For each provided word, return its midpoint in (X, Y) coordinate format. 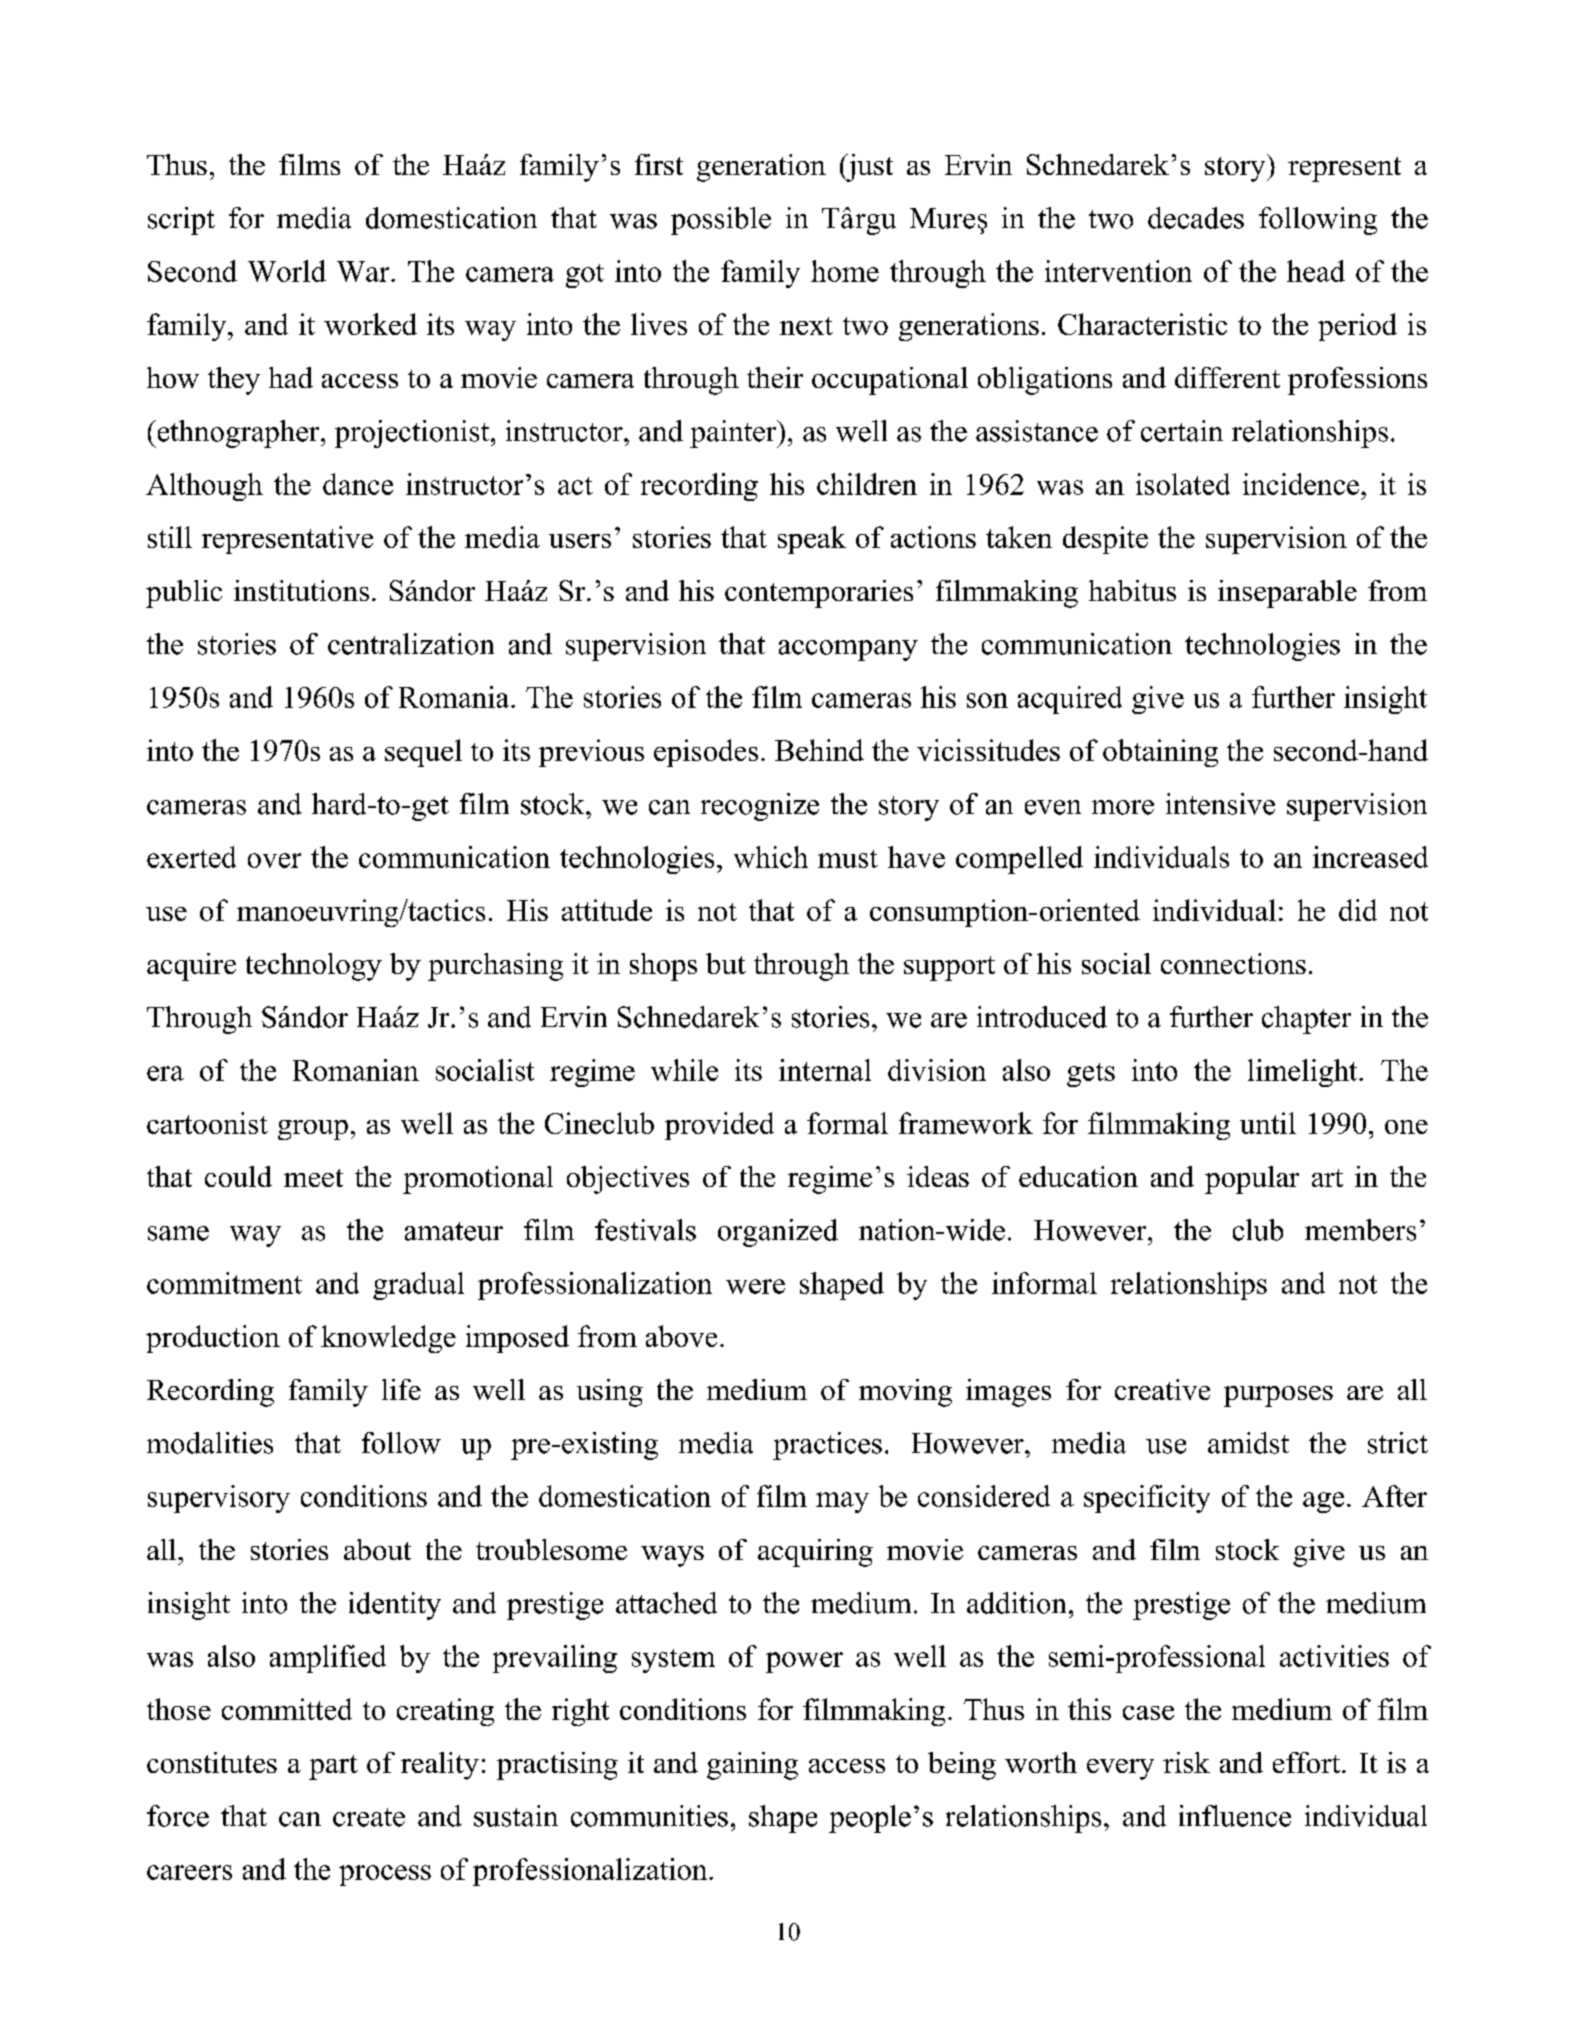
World (287, 271)
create (369, 1817)
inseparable (1287, 594)
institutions (301, 590)
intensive (1220, 804)
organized (778, 1233)
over (274, 860)
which (771, 857)
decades (1196, 218)
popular (1252, 1180)
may (842, 1502)
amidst (1248, 1443)
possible (721, 221)
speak (812, 540)
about (377, 1549)
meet (313, 1178)
